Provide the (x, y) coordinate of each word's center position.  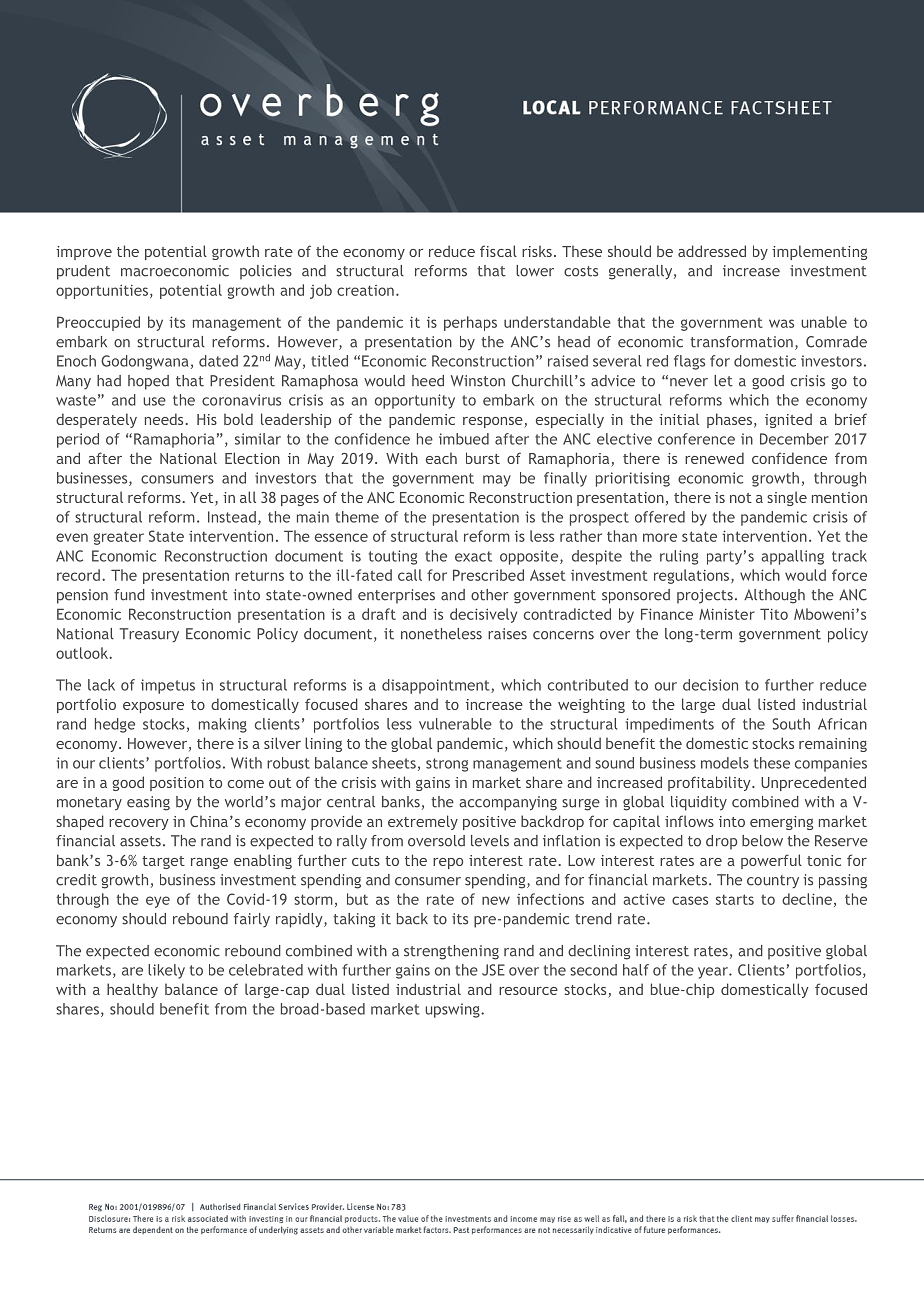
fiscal (498, 251)
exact (473, 556)
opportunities (102, 292)
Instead (232, 517)
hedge (115, 725)
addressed (712, 251)
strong (447, 765)
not (741, 498)
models (725, 763)
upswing (453, 1010)
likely (166, 971)
